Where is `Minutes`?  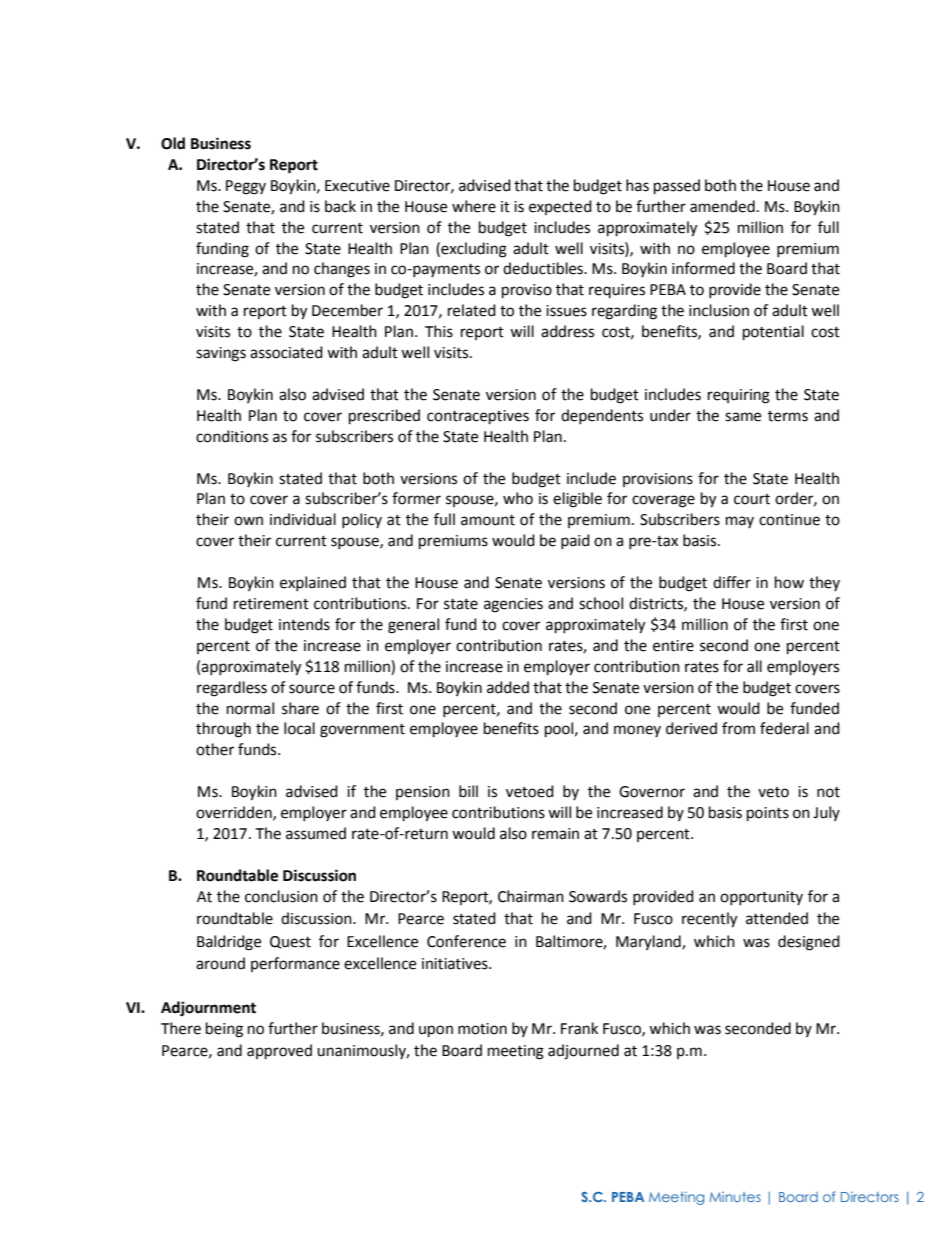
Minutes is located at coordinates (735, 1196).
